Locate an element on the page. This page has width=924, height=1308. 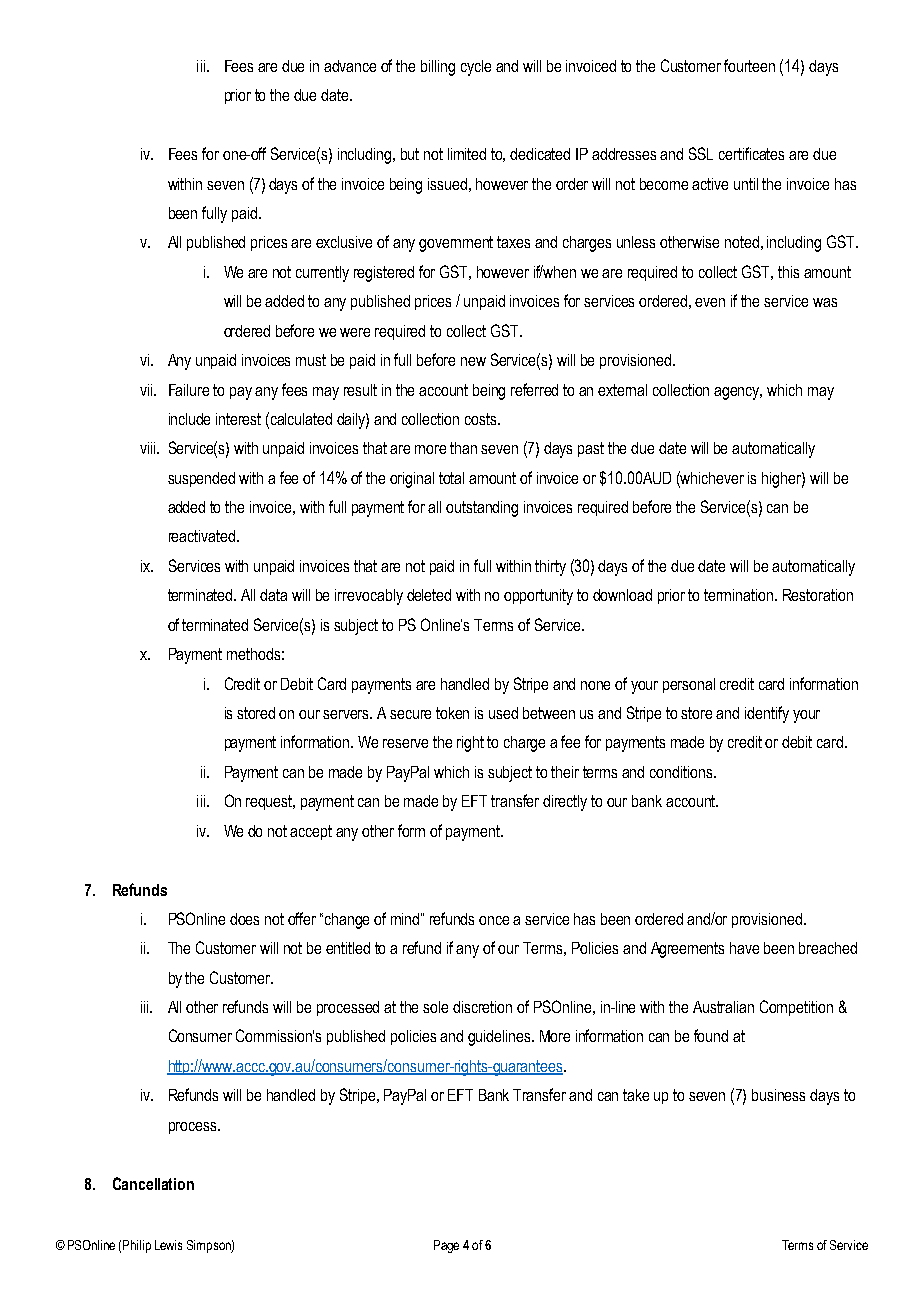
advance is located at coordinates (350, 66).
